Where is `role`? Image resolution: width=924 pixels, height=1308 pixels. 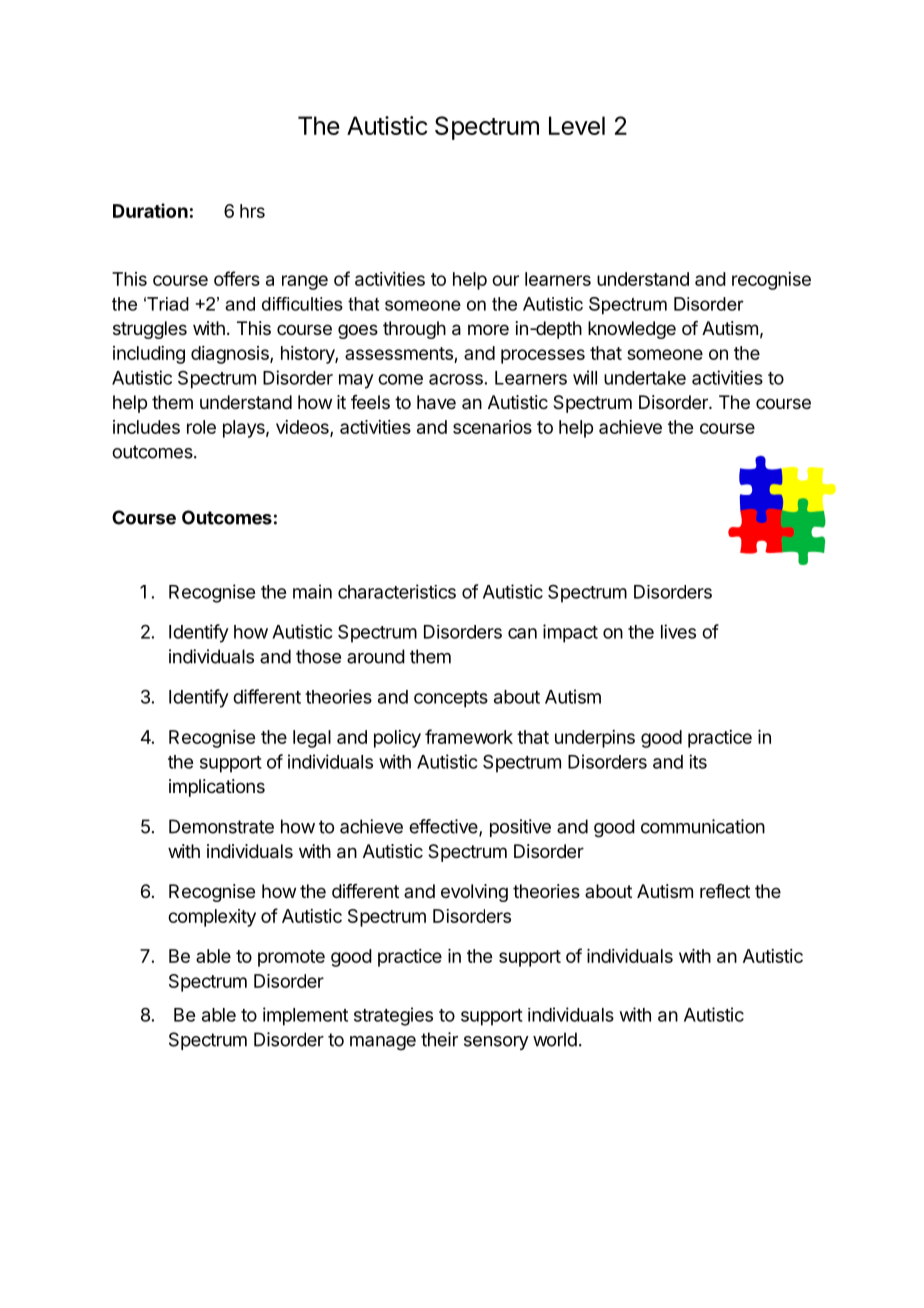
role is located at coordinates (201, 427).
